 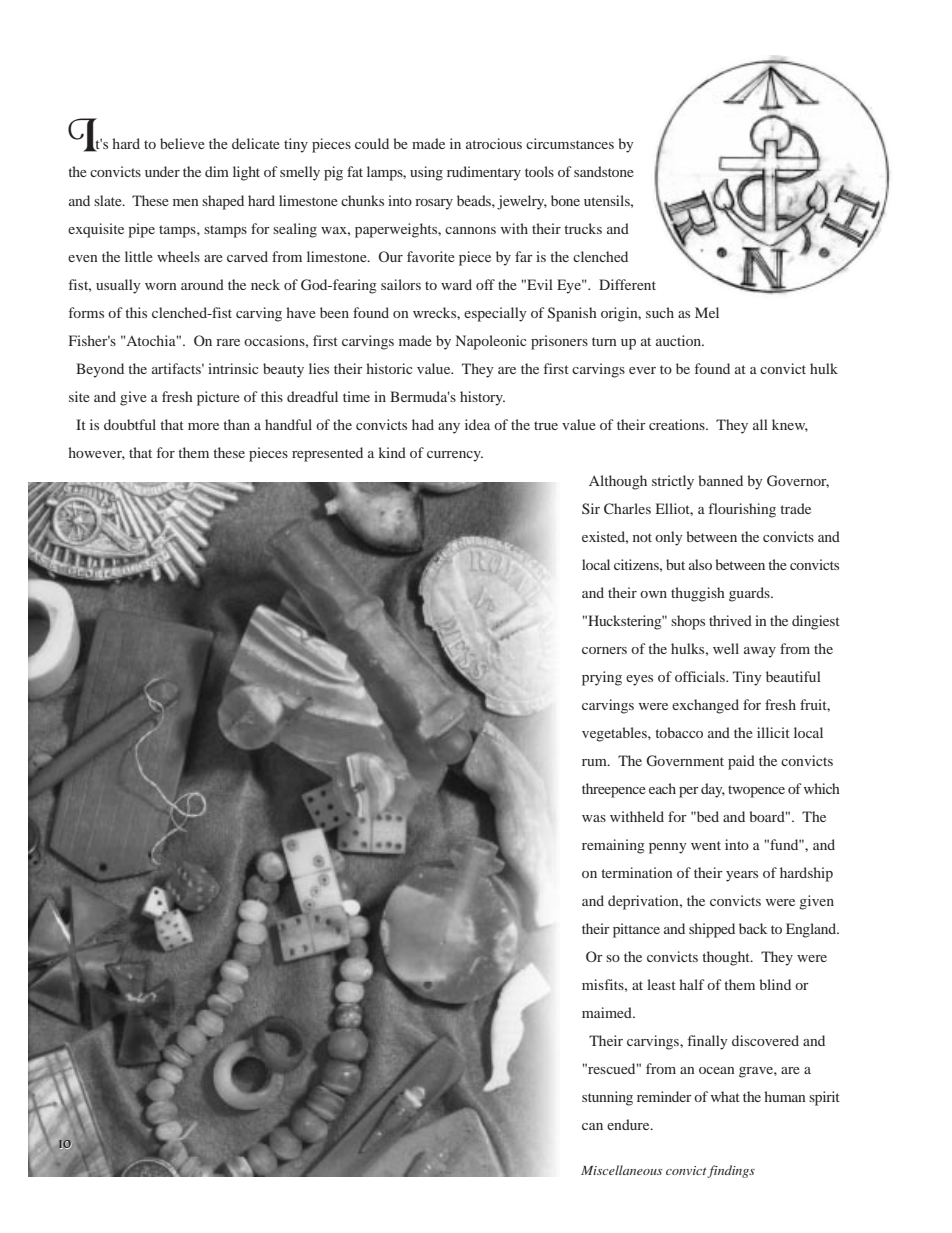 What do you see at coordinates (726, 648) in the document?
I see `well` at bounding box center [726, 648].
